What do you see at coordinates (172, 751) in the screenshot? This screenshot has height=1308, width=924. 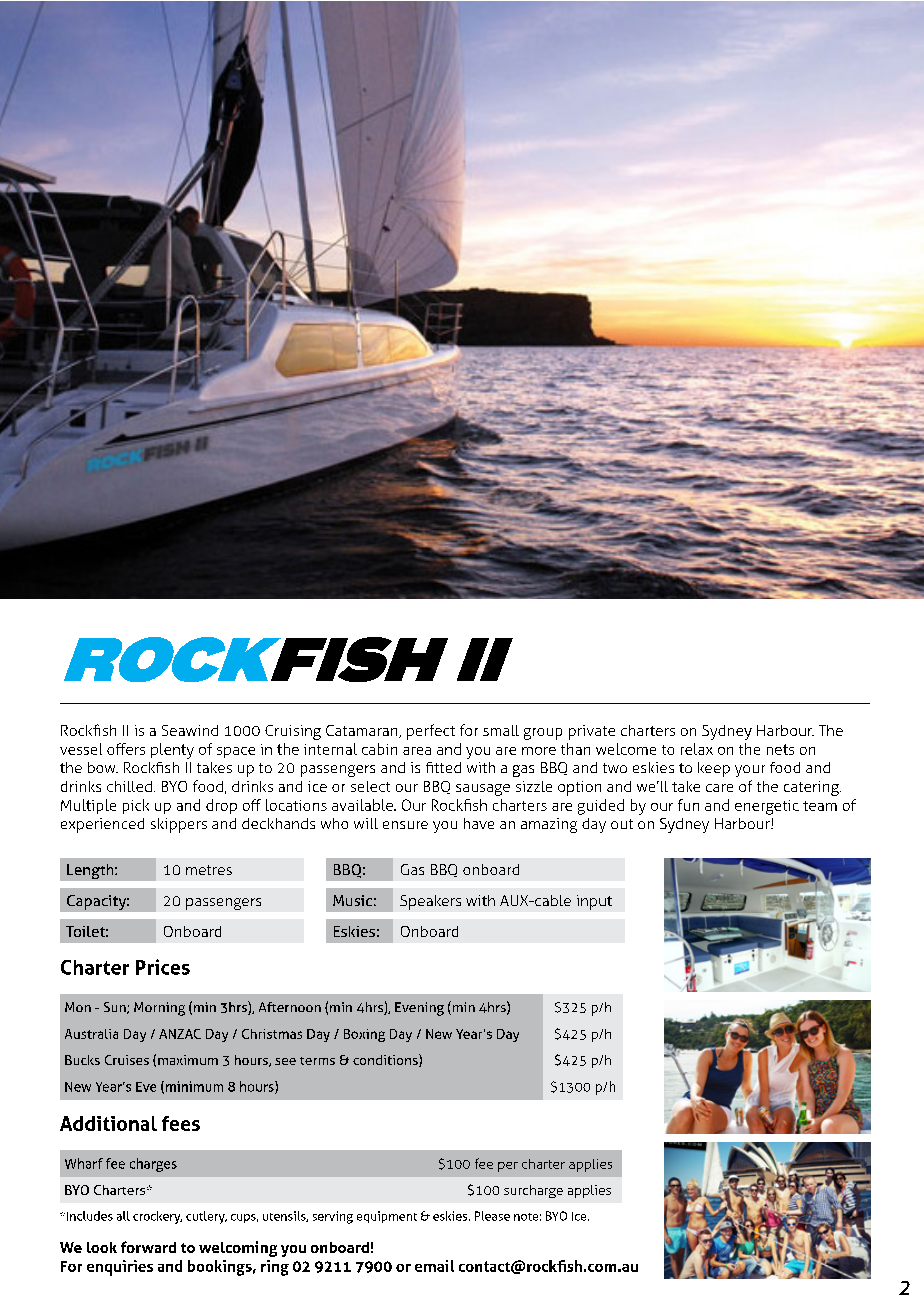 I see `plenty` at bounding box center [172, 751].
